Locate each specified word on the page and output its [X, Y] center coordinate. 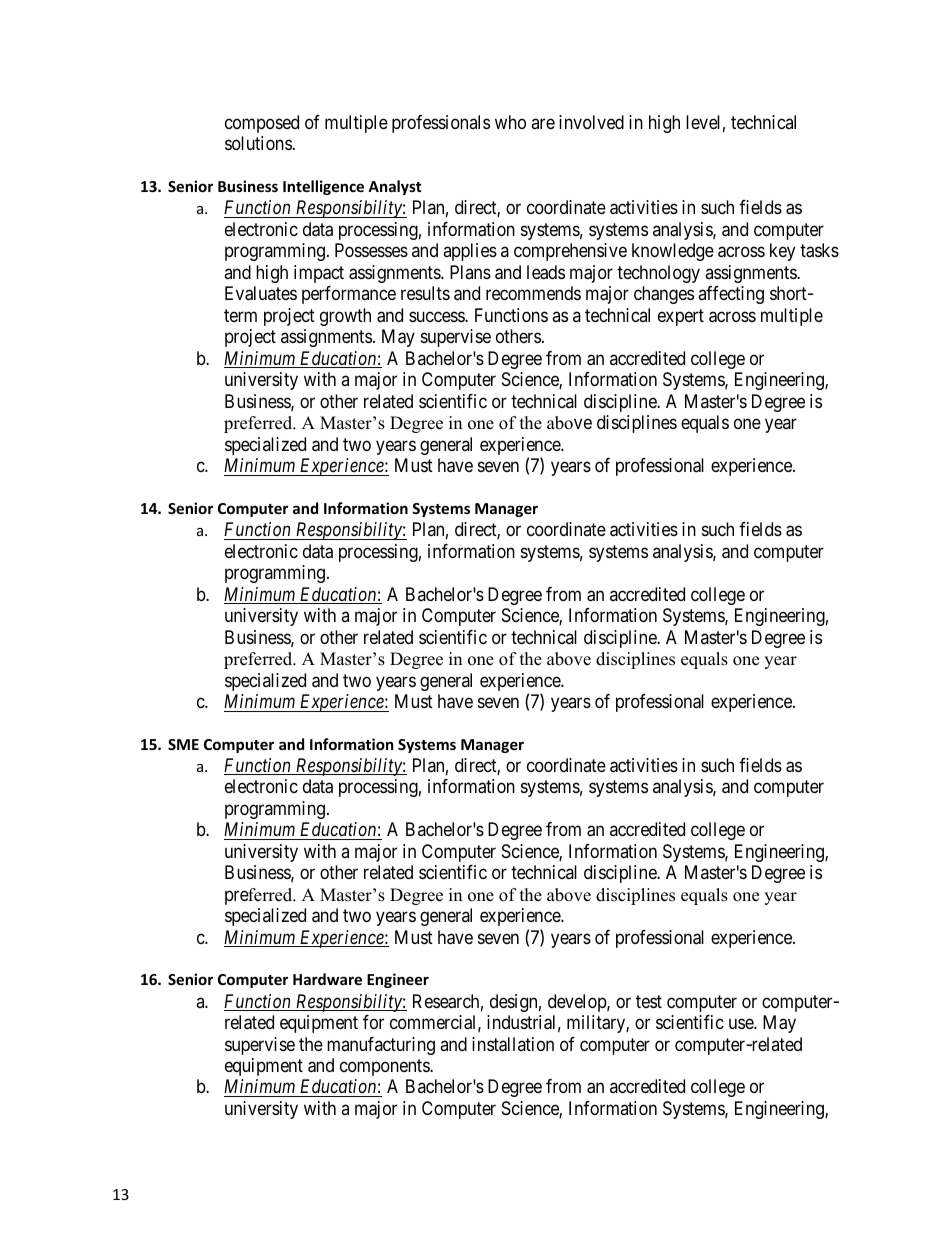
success [437, 316]
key [782, 252]
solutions [258, 143]
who [510, 122]
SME [183, 744]
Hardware [327, 979]
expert [681, 317]
